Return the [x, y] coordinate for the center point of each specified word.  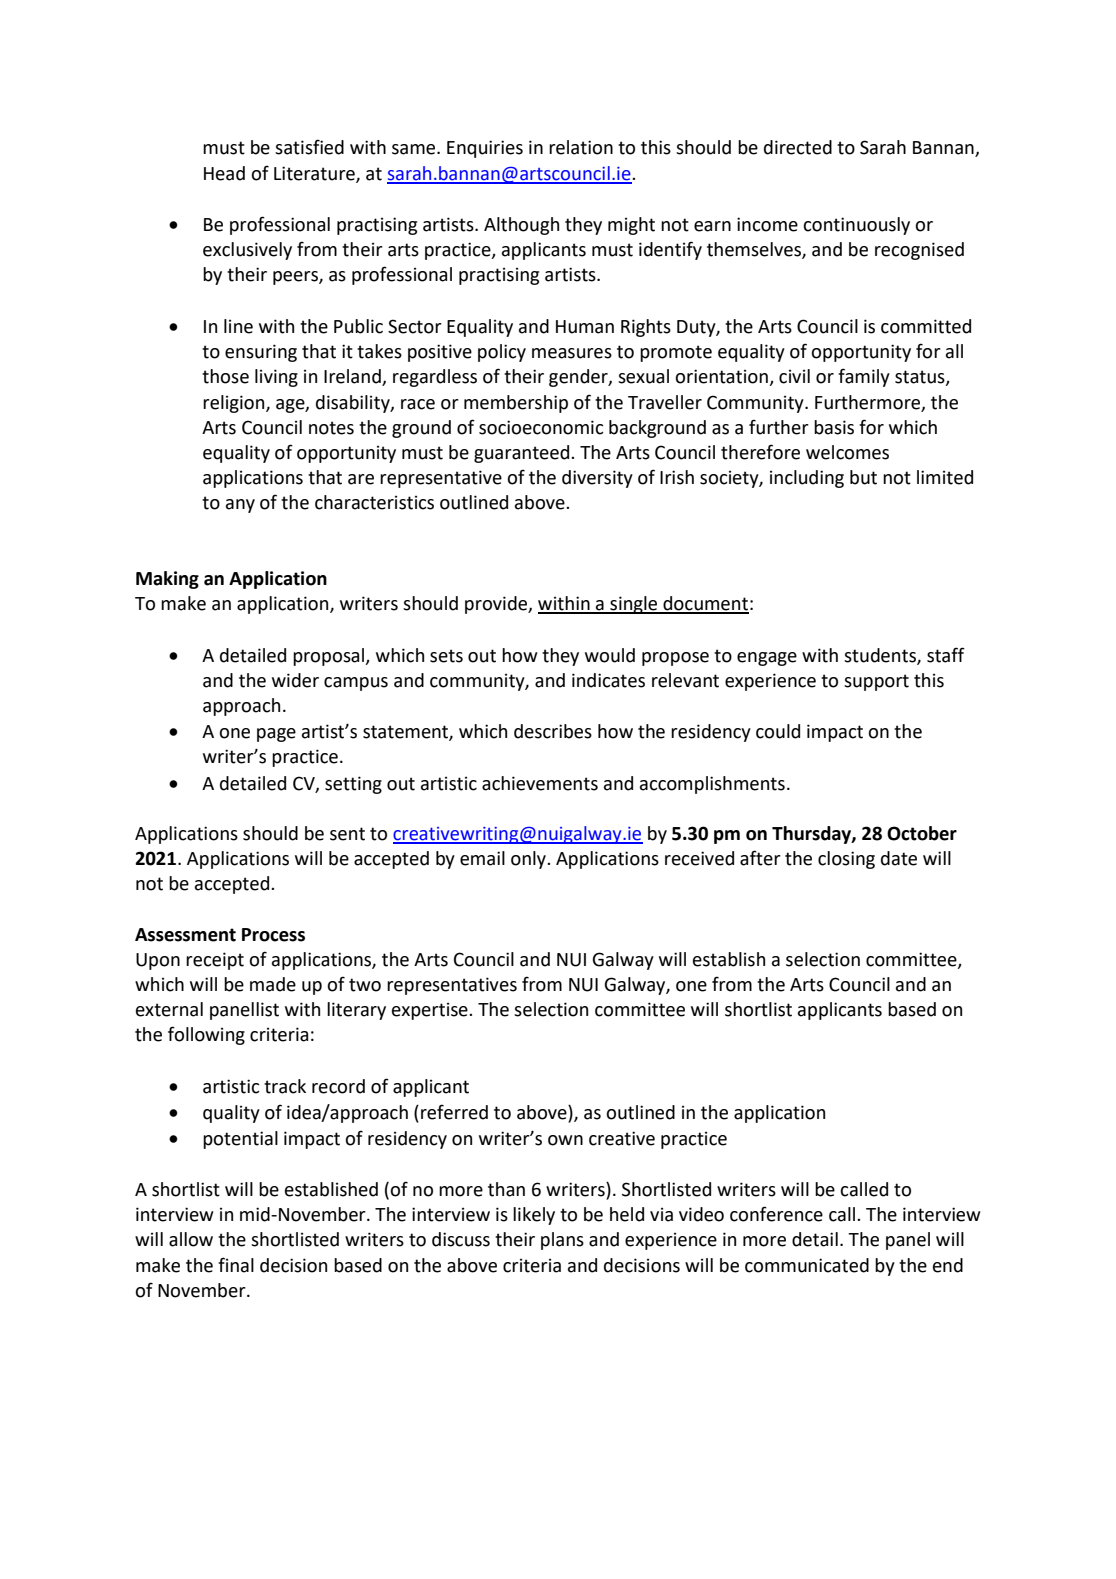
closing [846, 860]
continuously [856, 226]
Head [224, 173]
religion [235, 404]
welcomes [847, 452]
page [276, 735]
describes [553, 731]
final [236, 1265]
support [876, 682]
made [273, 984]
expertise [431, 1011]
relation [581, 147]
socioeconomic [541, 427]
